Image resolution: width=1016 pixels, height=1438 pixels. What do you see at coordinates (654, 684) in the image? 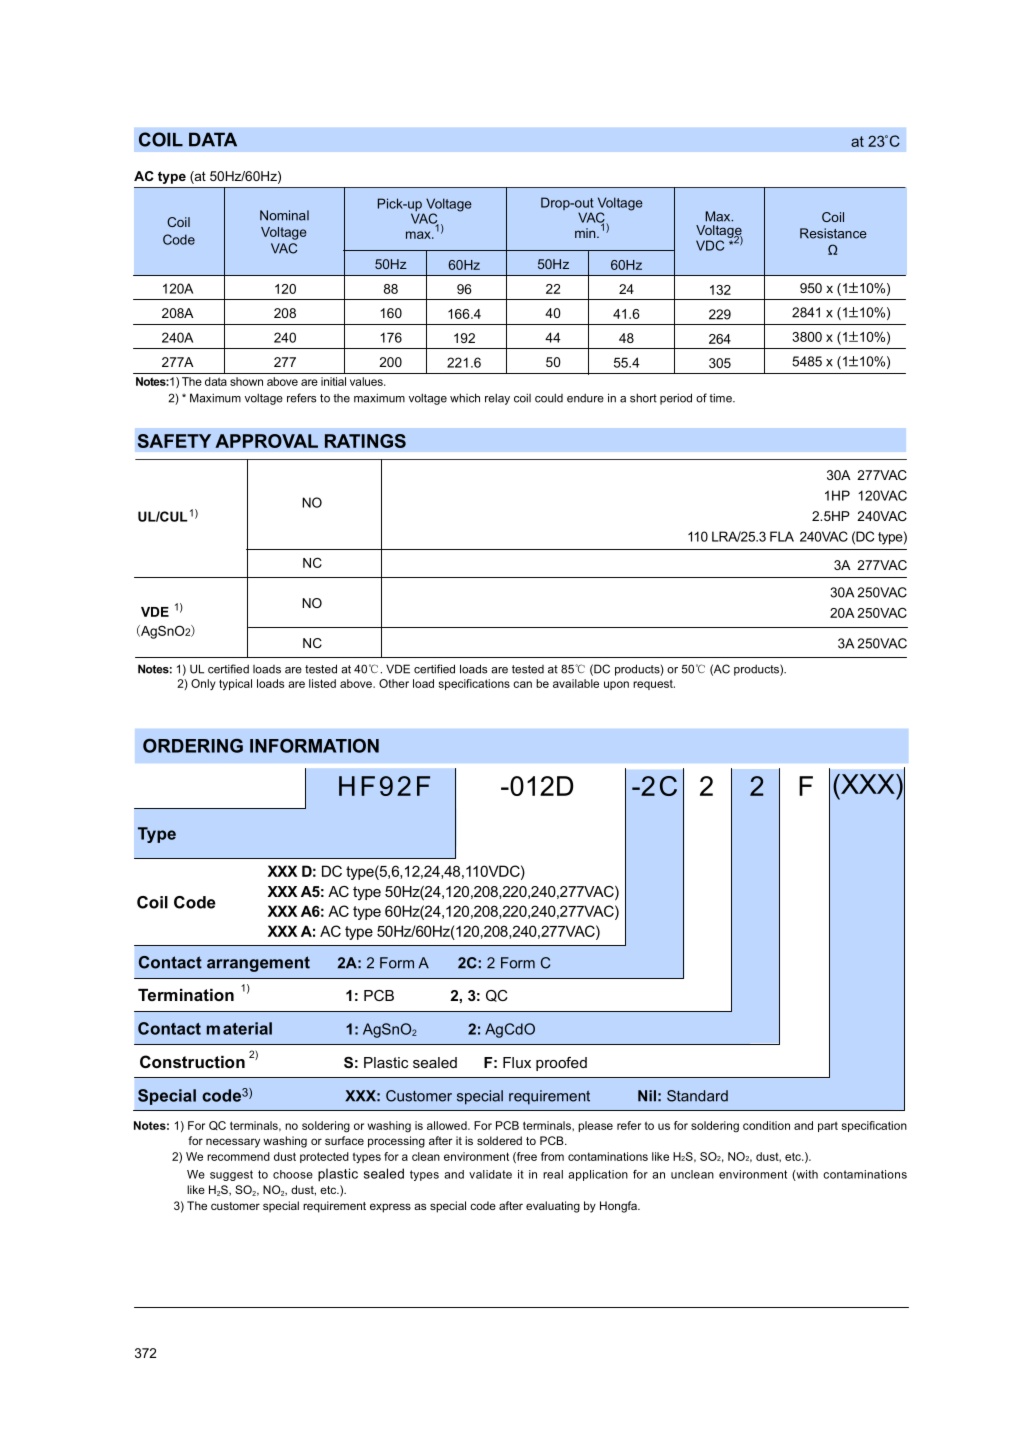
I see `request` at bounding box center [654, 684].
